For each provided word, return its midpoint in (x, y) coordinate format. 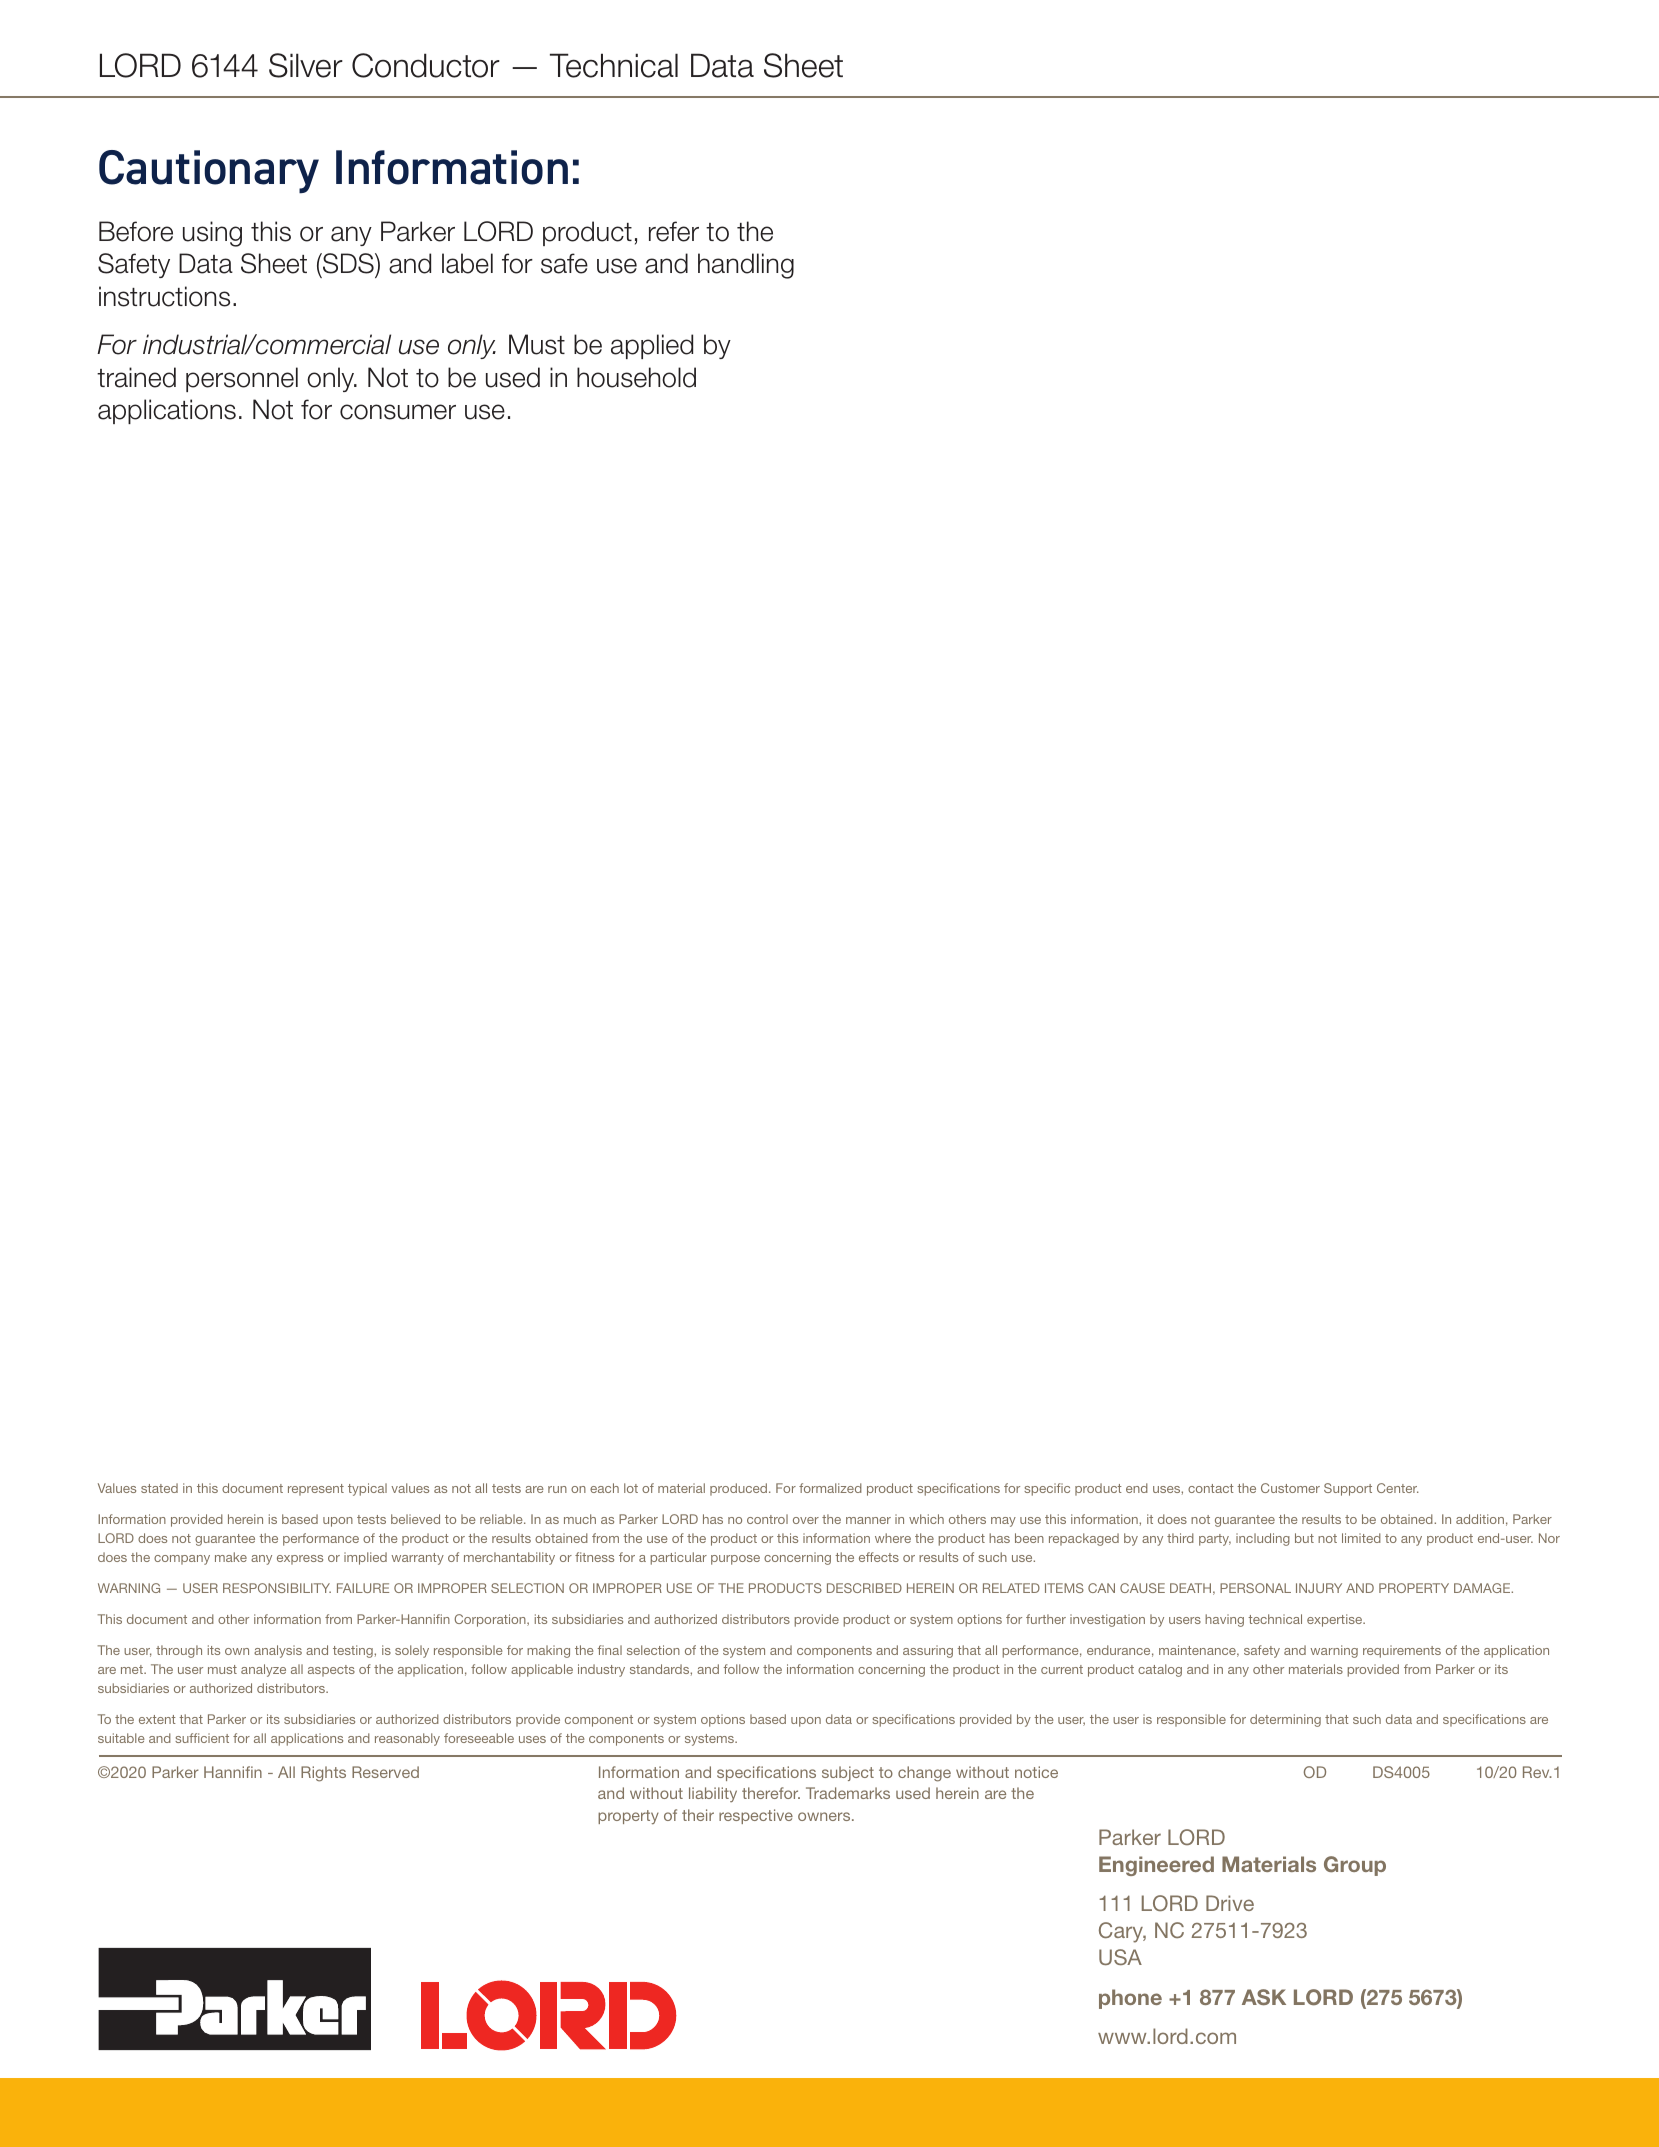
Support (1348, 1489)
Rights (323, 1774)
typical (367, 1489)
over (806, 1520)
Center (1398, 1488)
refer (674, 231)
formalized (830, 1488)
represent (316, 1490)
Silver (306, 65)
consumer (398, 412)
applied (652, 346)
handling (746, 266)
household (636, 377)
